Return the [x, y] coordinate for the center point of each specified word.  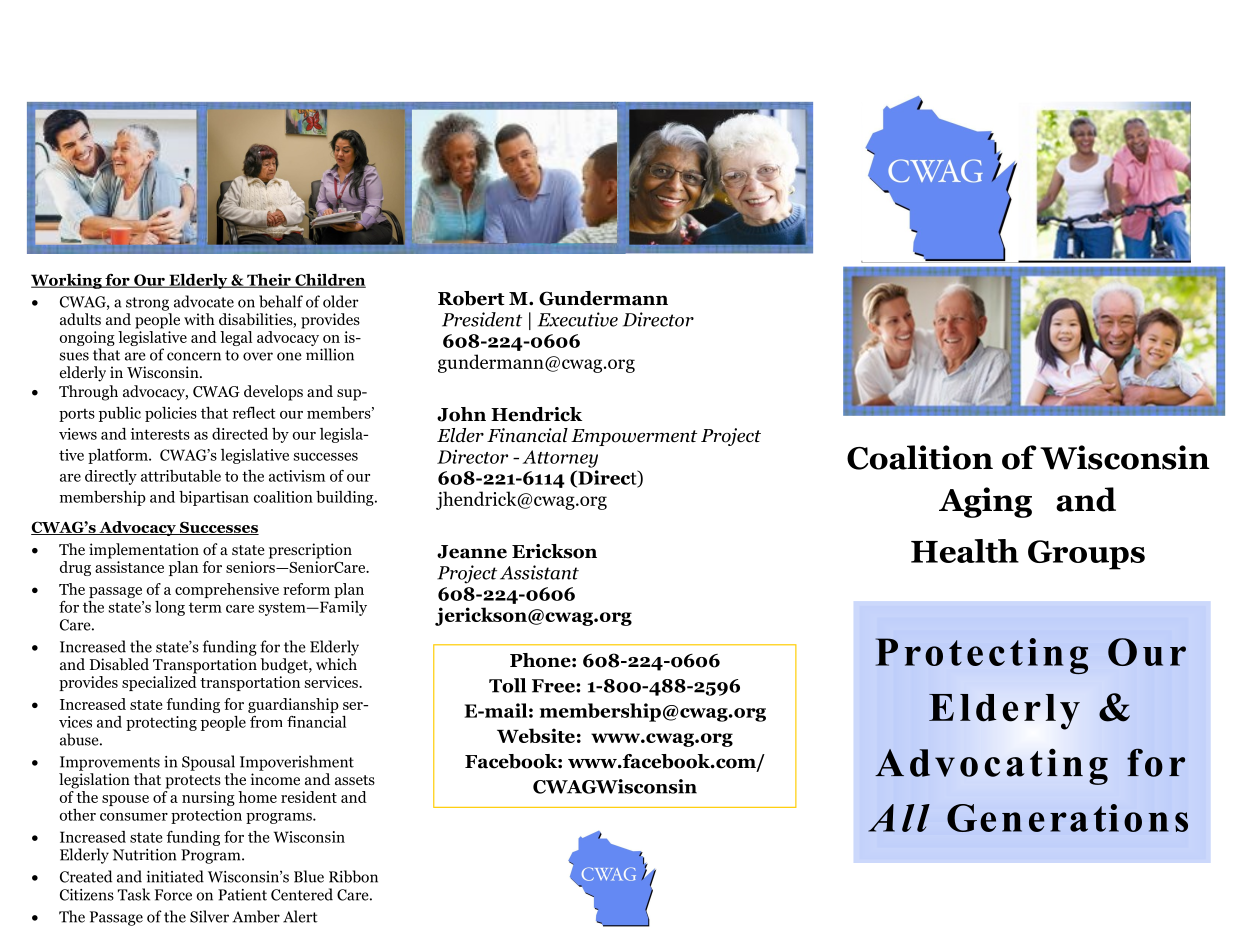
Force [173, 895]
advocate [204, 301]
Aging [985, 502]
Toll [507, 685]
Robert [471, 298]
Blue [309, 876]
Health [965, 551]
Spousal [208, 763]
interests [160, 434]
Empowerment [634, 437]
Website [536, 735]
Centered [302, 894]
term [205, 607]
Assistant [539, 572]
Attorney [560, 459]
